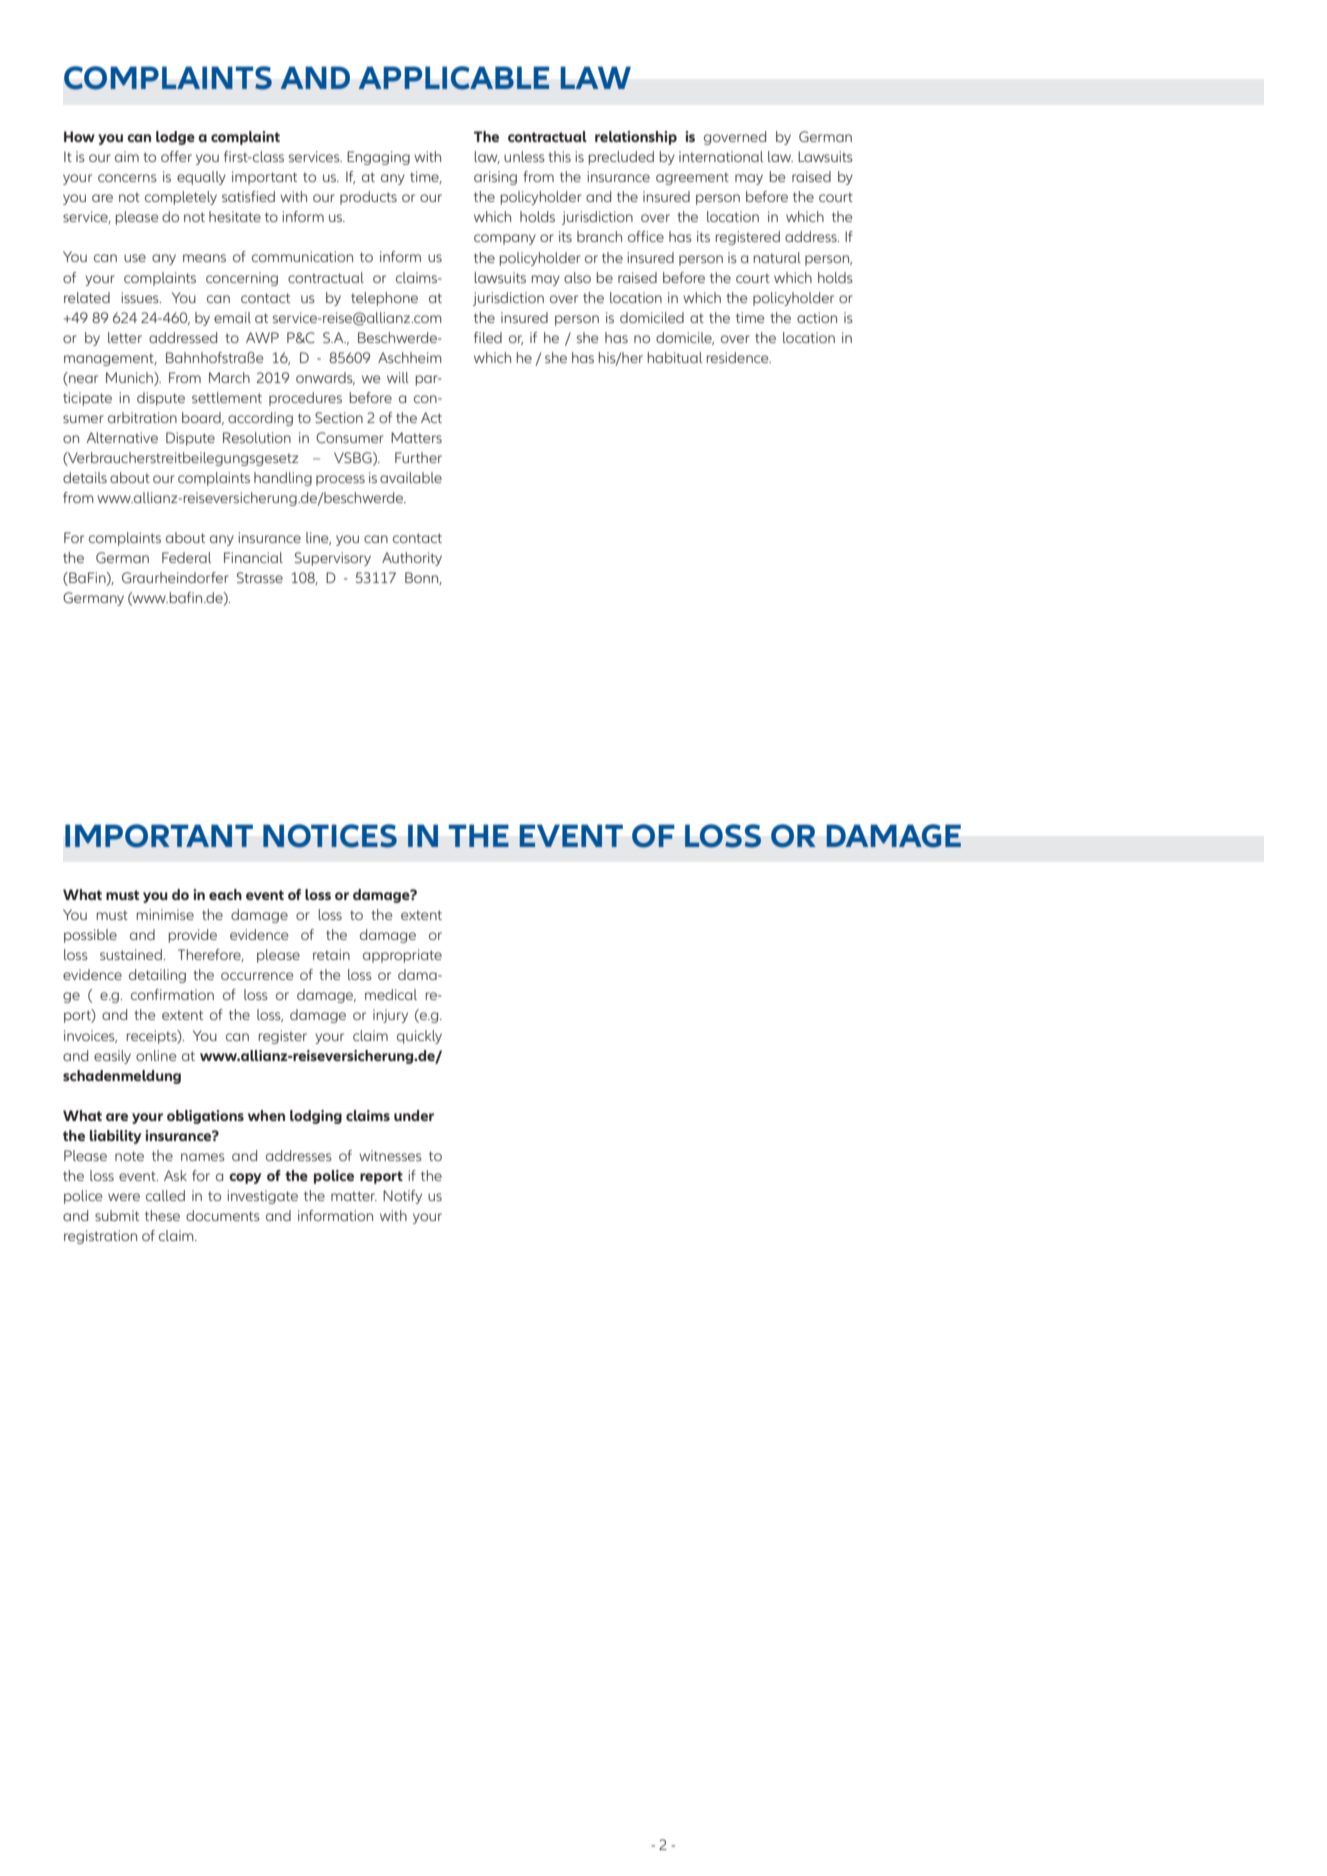 The width and height of the screenshot is (1327, 1876). What do you see at coordinates (412, 559) in the screenshot?
I see `Authority` at bounding box center [412, 559].
